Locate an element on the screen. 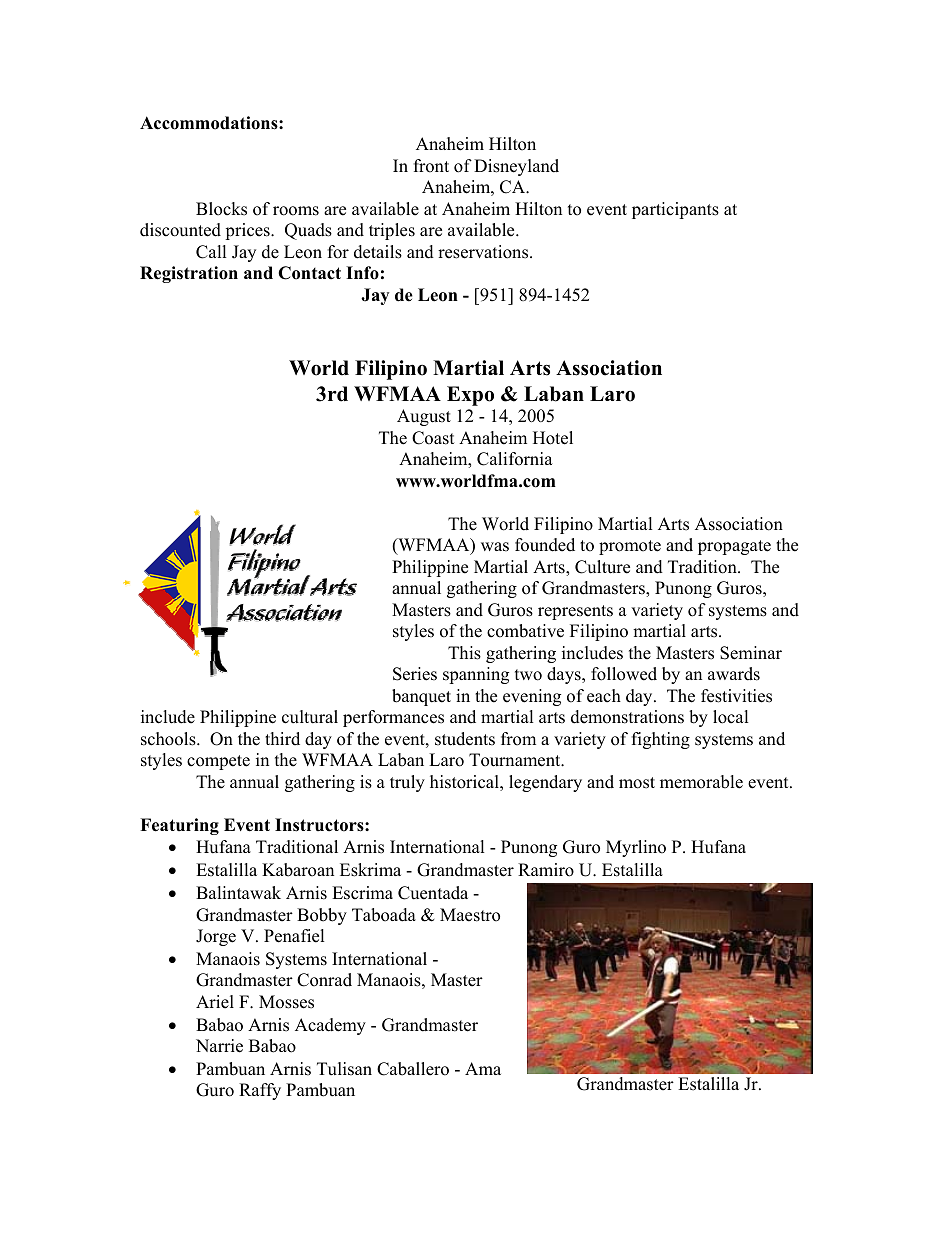 The height and width of the screenshot is (1233, 952). students is located at coordinates (465, 739).
